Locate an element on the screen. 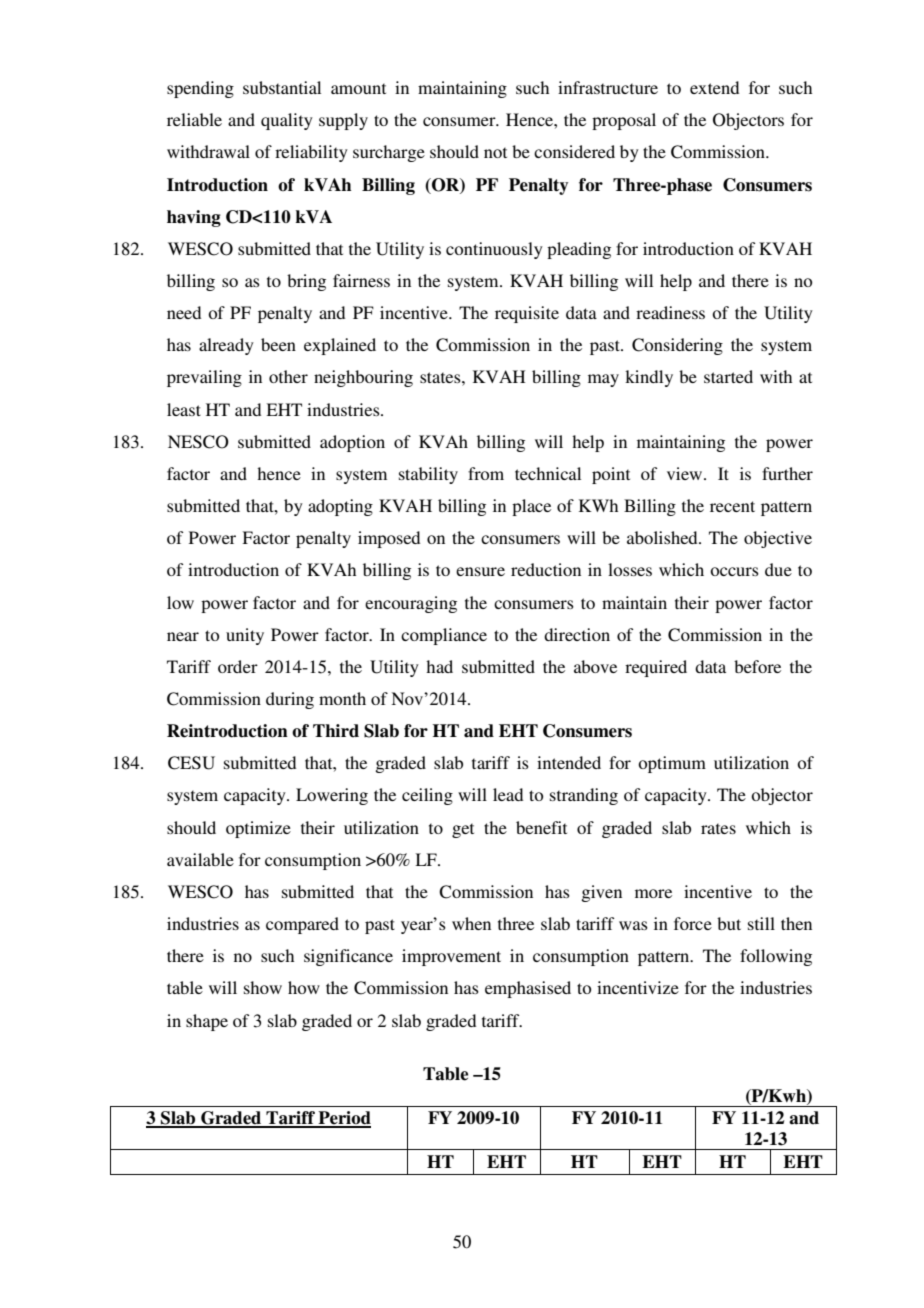 Image resolution: width=924 pixels, height=1308 pixels. not is located at coordinates (495, 152).
